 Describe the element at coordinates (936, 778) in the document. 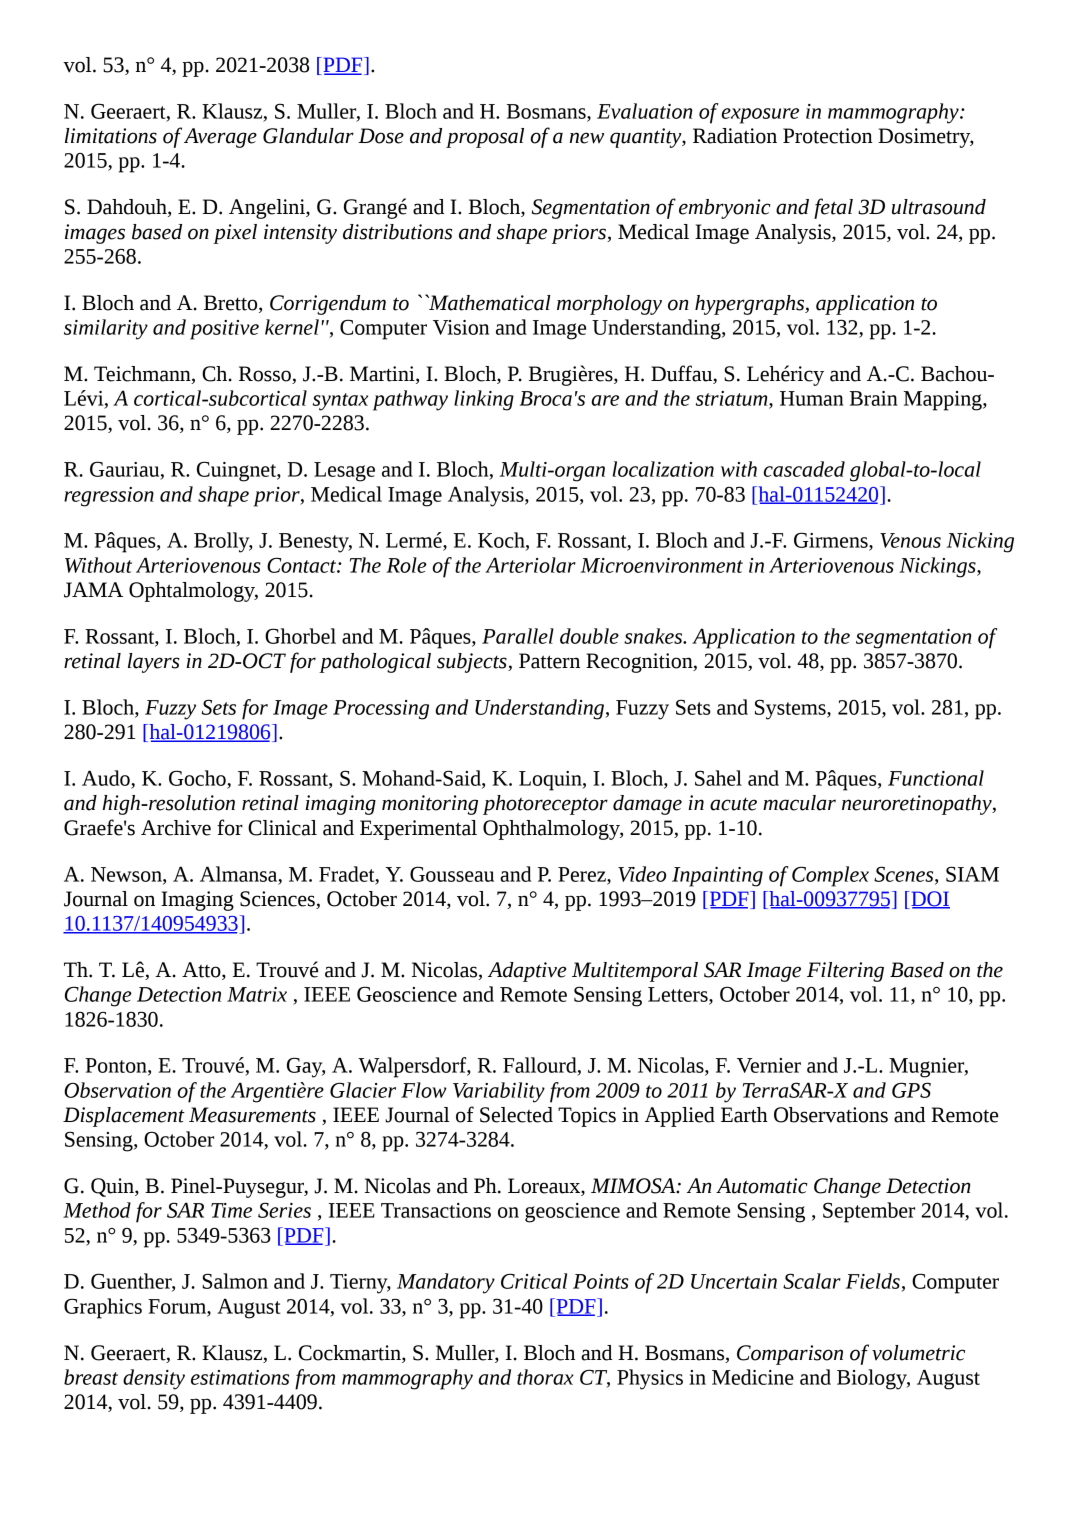

I see `Functional` at that location.
